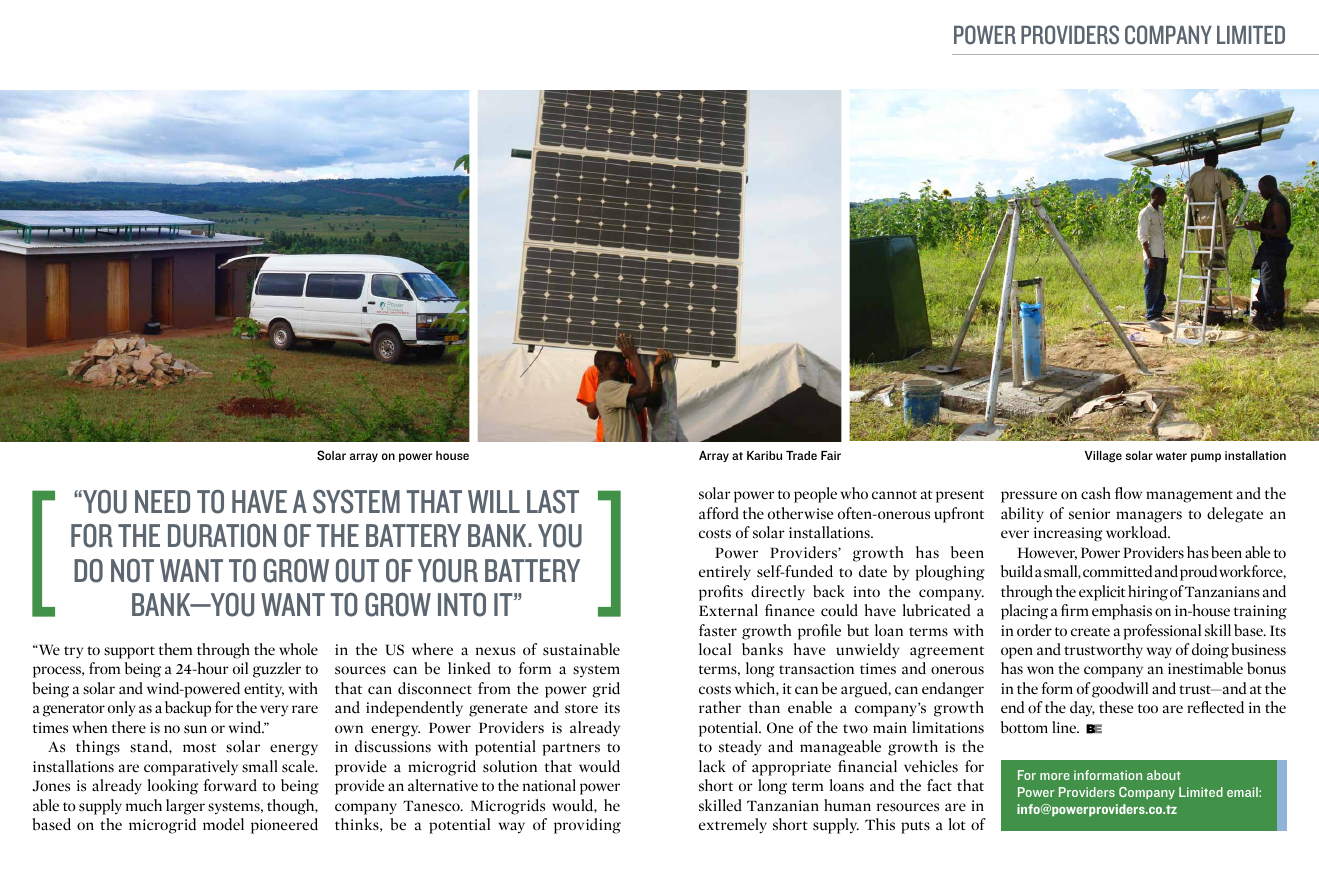 This screenshot has width=1319, height=896. Describe the element at coordinates (195, 729) in the screenshot. I see `sun` at that location.
